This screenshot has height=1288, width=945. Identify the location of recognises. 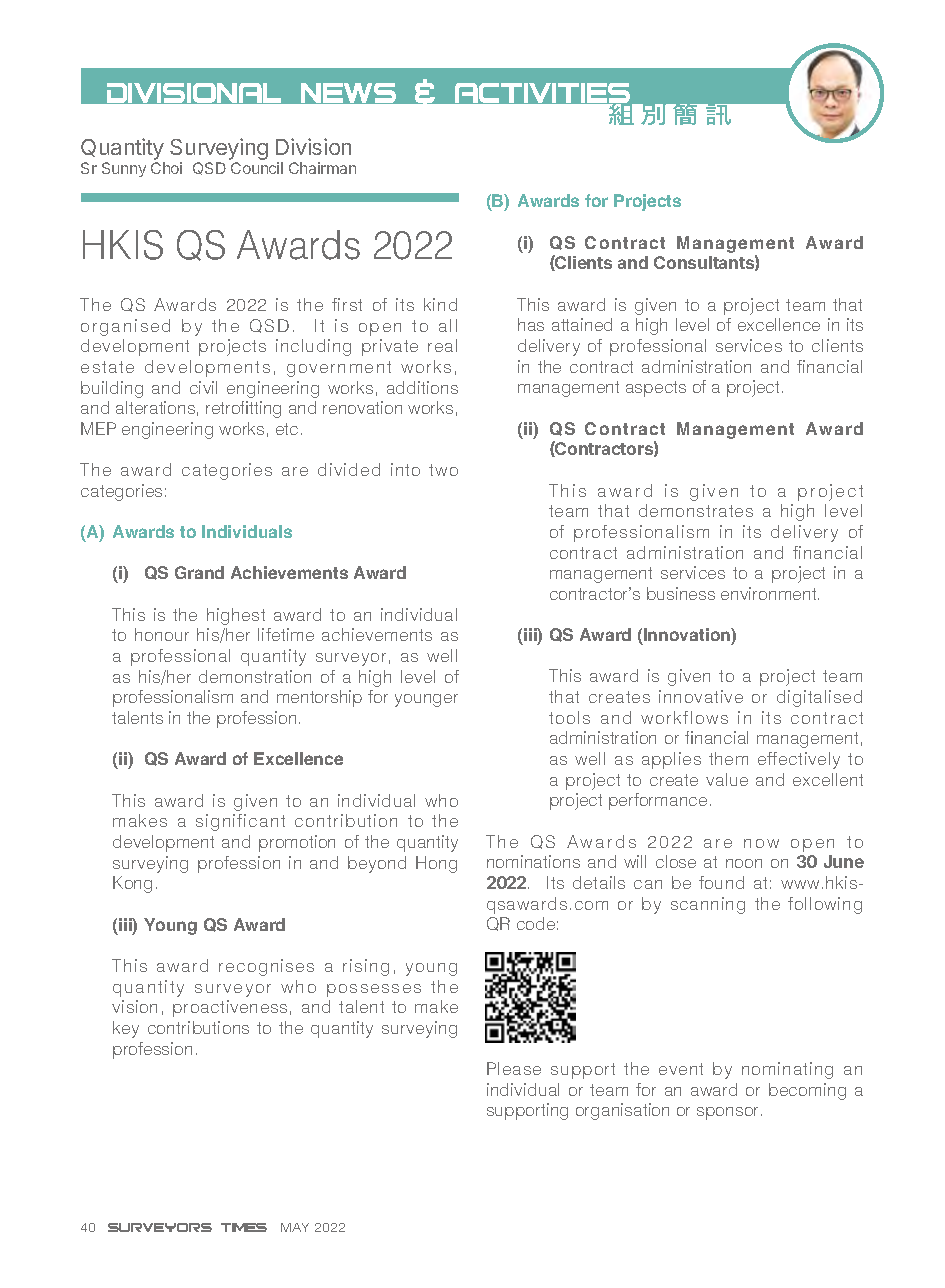
(266, 967).
